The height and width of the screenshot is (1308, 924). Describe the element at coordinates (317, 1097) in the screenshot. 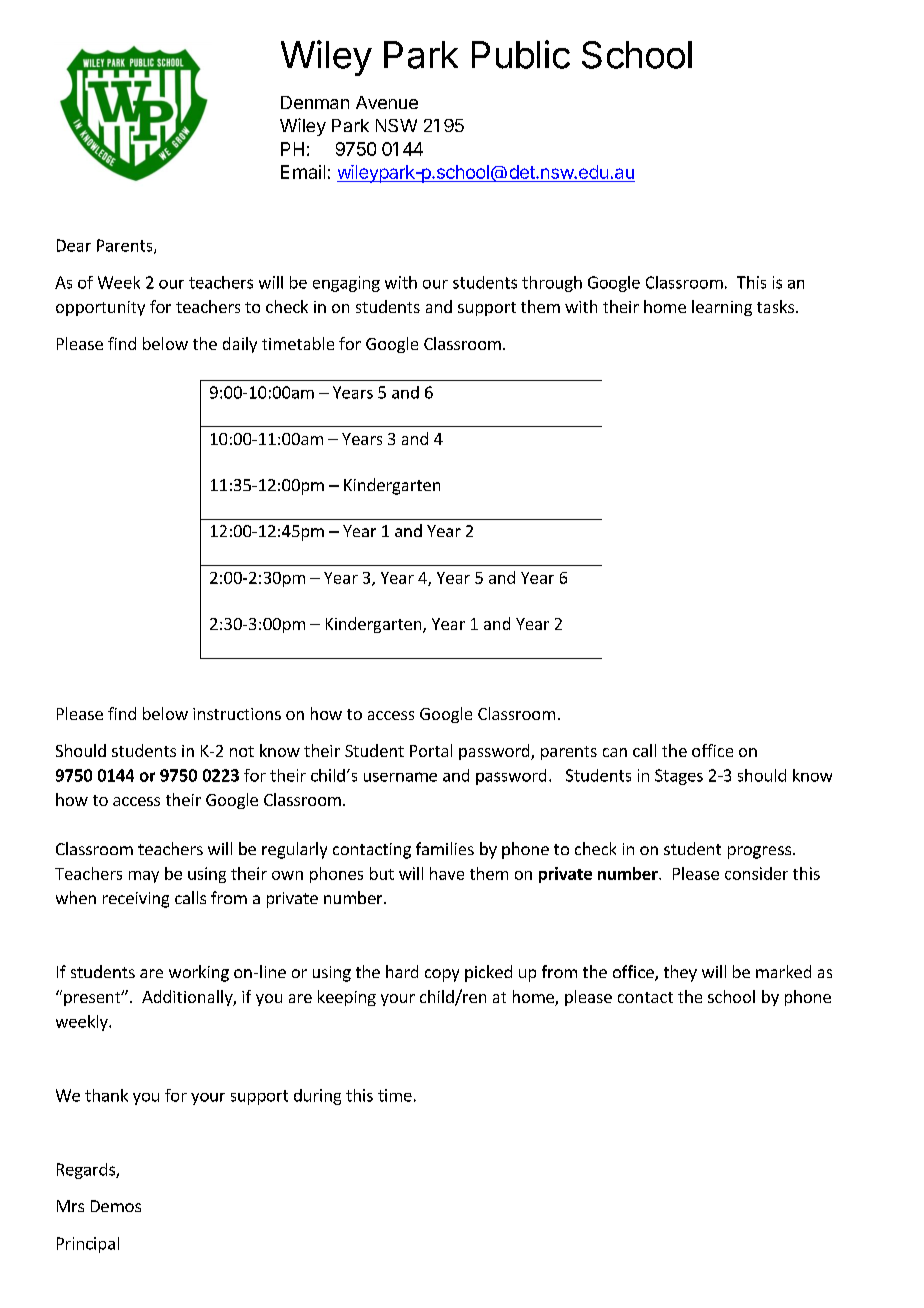

I see `during` at that location.
